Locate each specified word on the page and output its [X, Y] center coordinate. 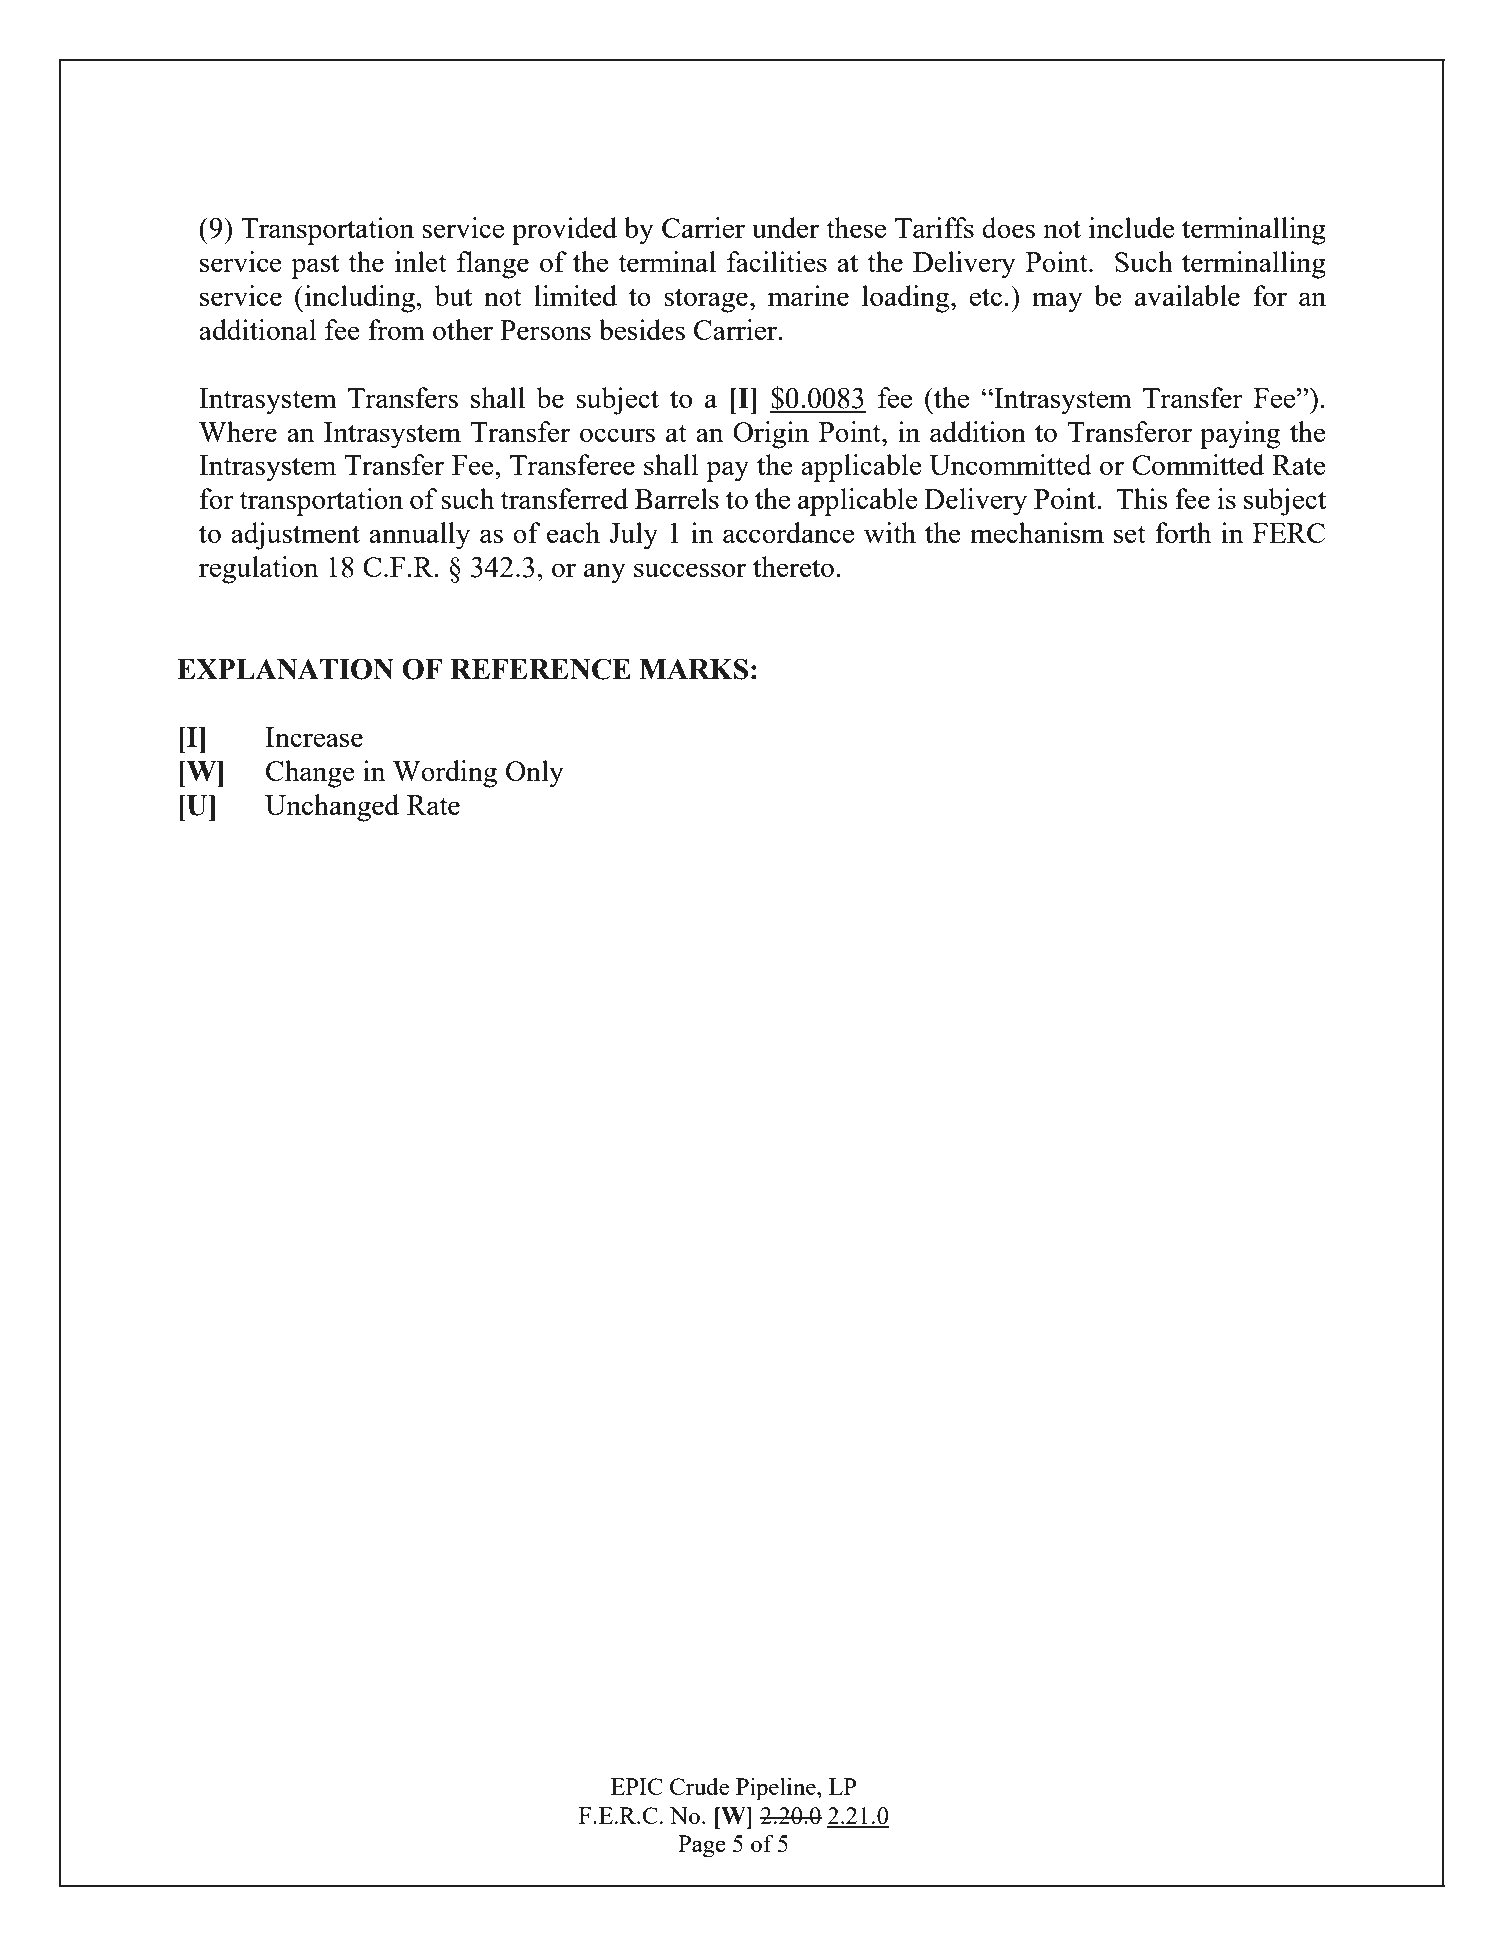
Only [535, 774]
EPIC [637, 1786]
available [1187, 295]
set [1130, 534]
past [315, 266]
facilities [777, 261]
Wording [445, 774]
